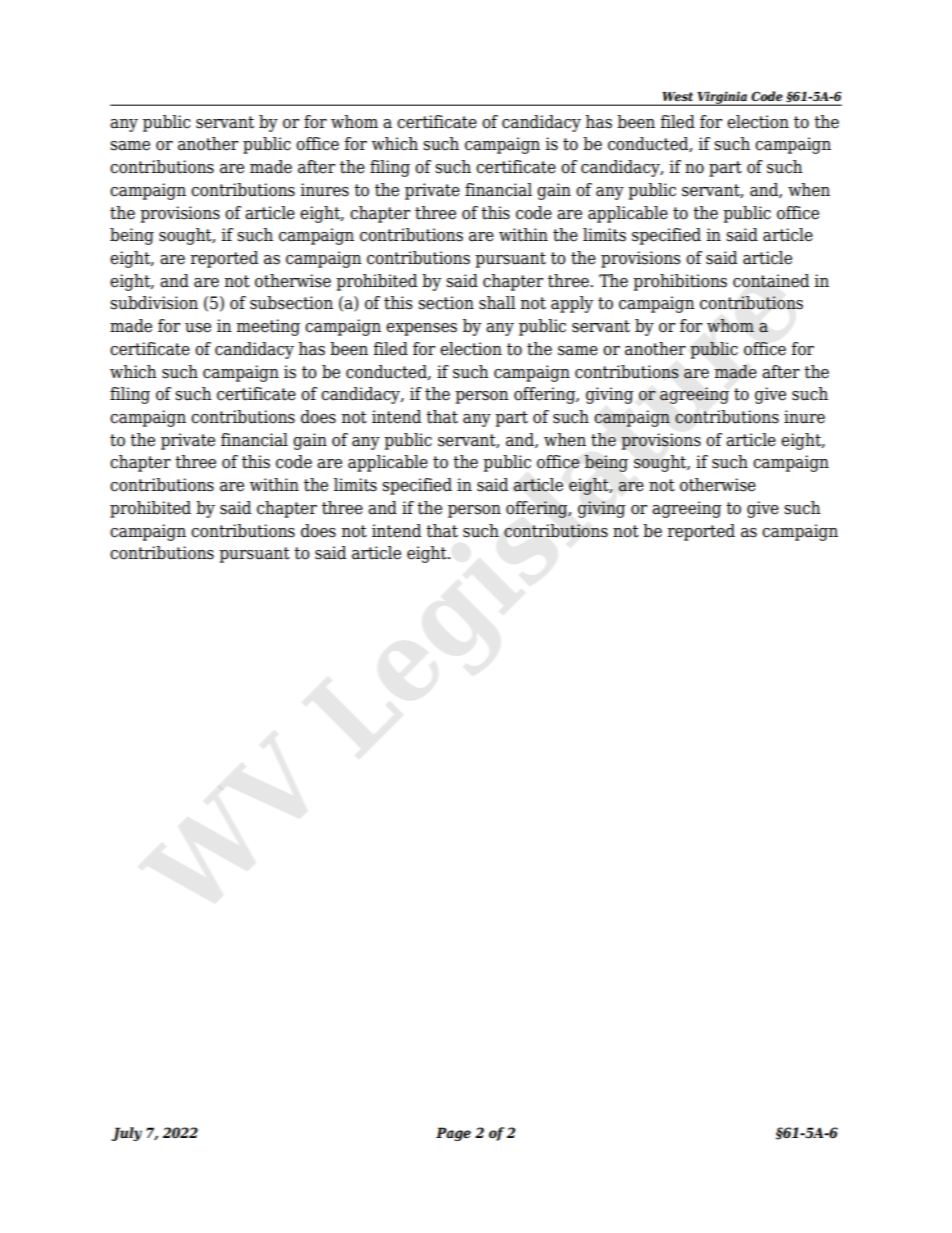 The width and height of the screenshot is (952, 1233). Describe the element at coordinates (421, 329) in the screenshot. I see `expenses` at that location.
